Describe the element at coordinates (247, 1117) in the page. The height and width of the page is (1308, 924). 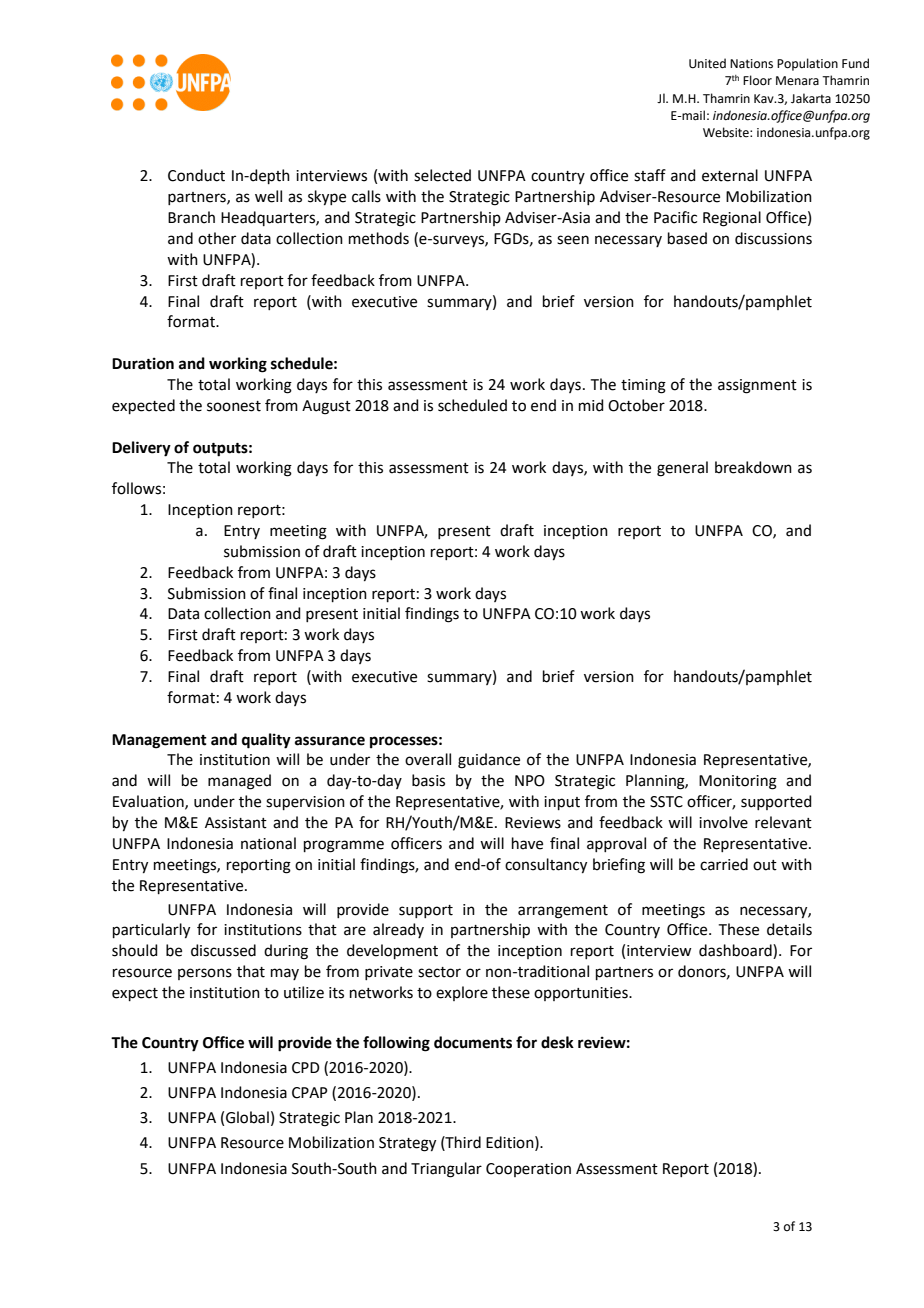
I see `Global` at that location.
